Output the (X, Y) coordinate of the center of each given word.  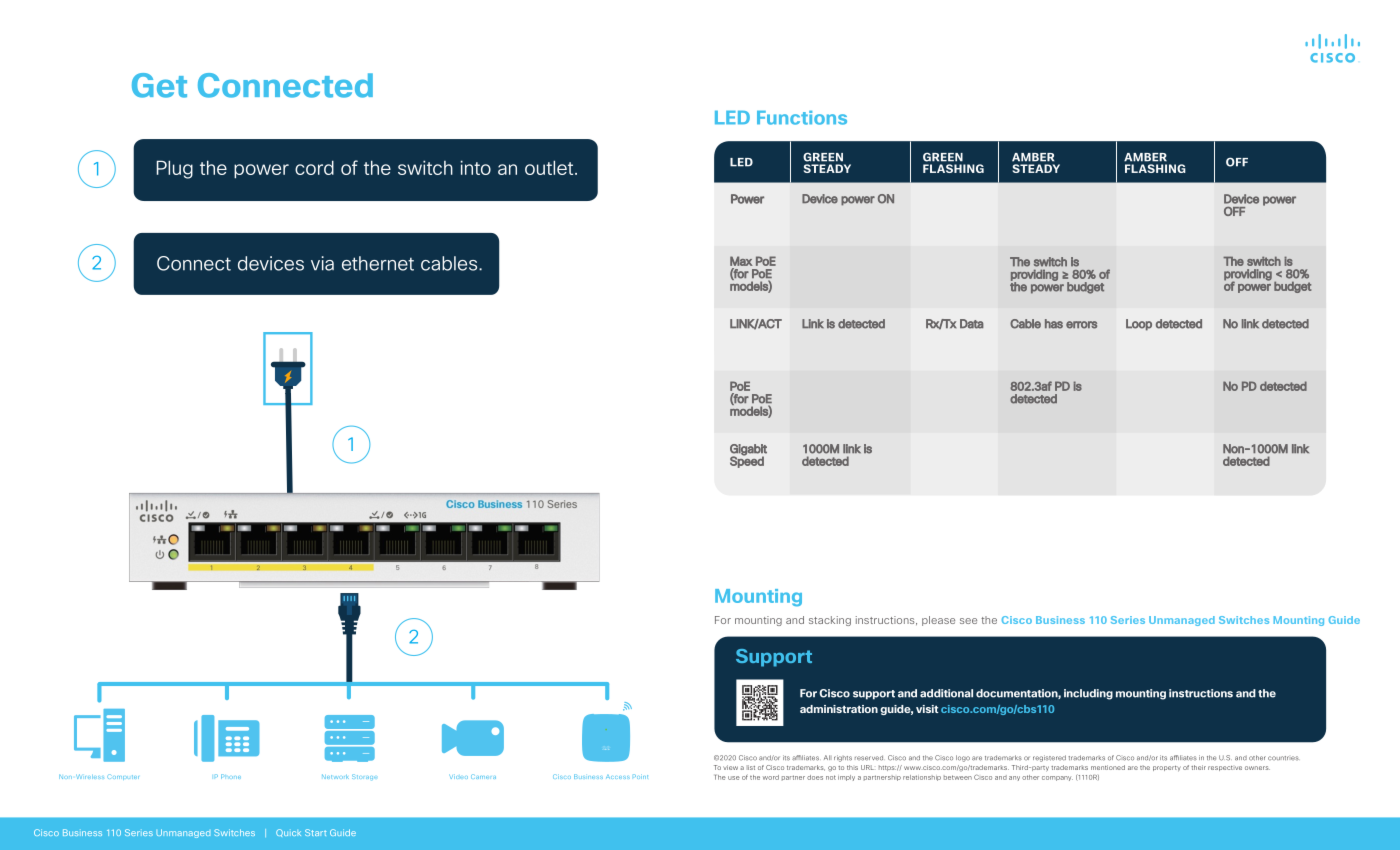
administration (839, 709)
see (968, 621)
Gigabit (748, 451)
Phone (231, 776)
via (322, 263)
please (938, 621)
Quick (288, 833)
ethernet (378, 263)
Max (741, 261)
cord (314, 167)
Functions (802, 118)
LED (732, 117)
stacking (830, 621)
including (1088, 694)
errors (1081, 325)
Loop (1139, 325)
